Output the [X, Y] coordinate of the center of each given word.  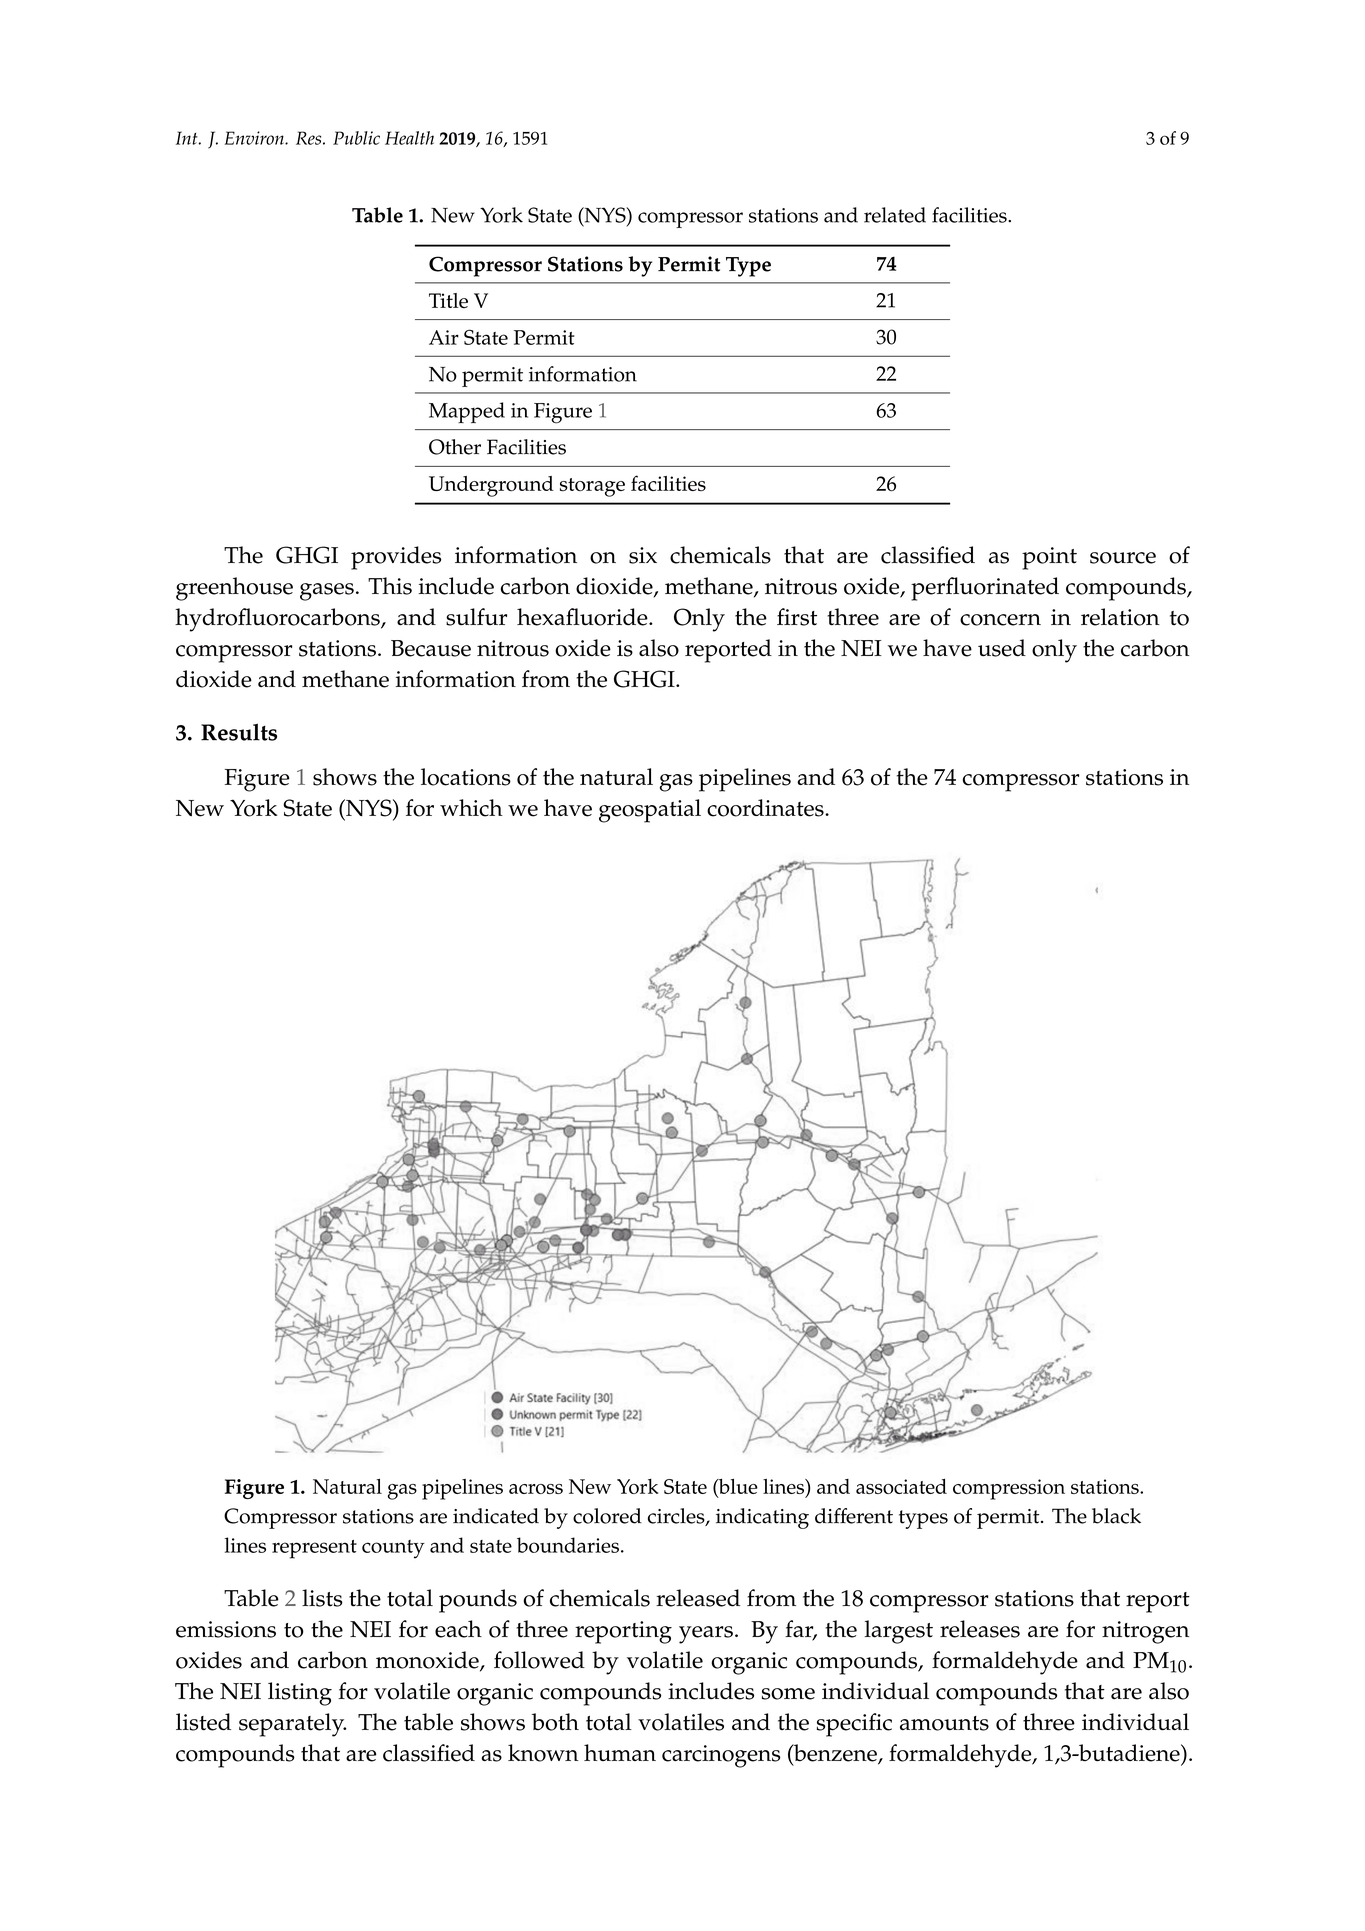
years [706, 1635]
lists [322, 1598]
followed [539, 1660]
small [894, 475]
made [587, 475]
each [458, 1629]
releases [980, 1629]
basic [730, 475]
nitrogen [1145, 1632]
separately [292, 1725]
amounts [944, 1723]
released [698, 1598]
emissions [226, 1629]
